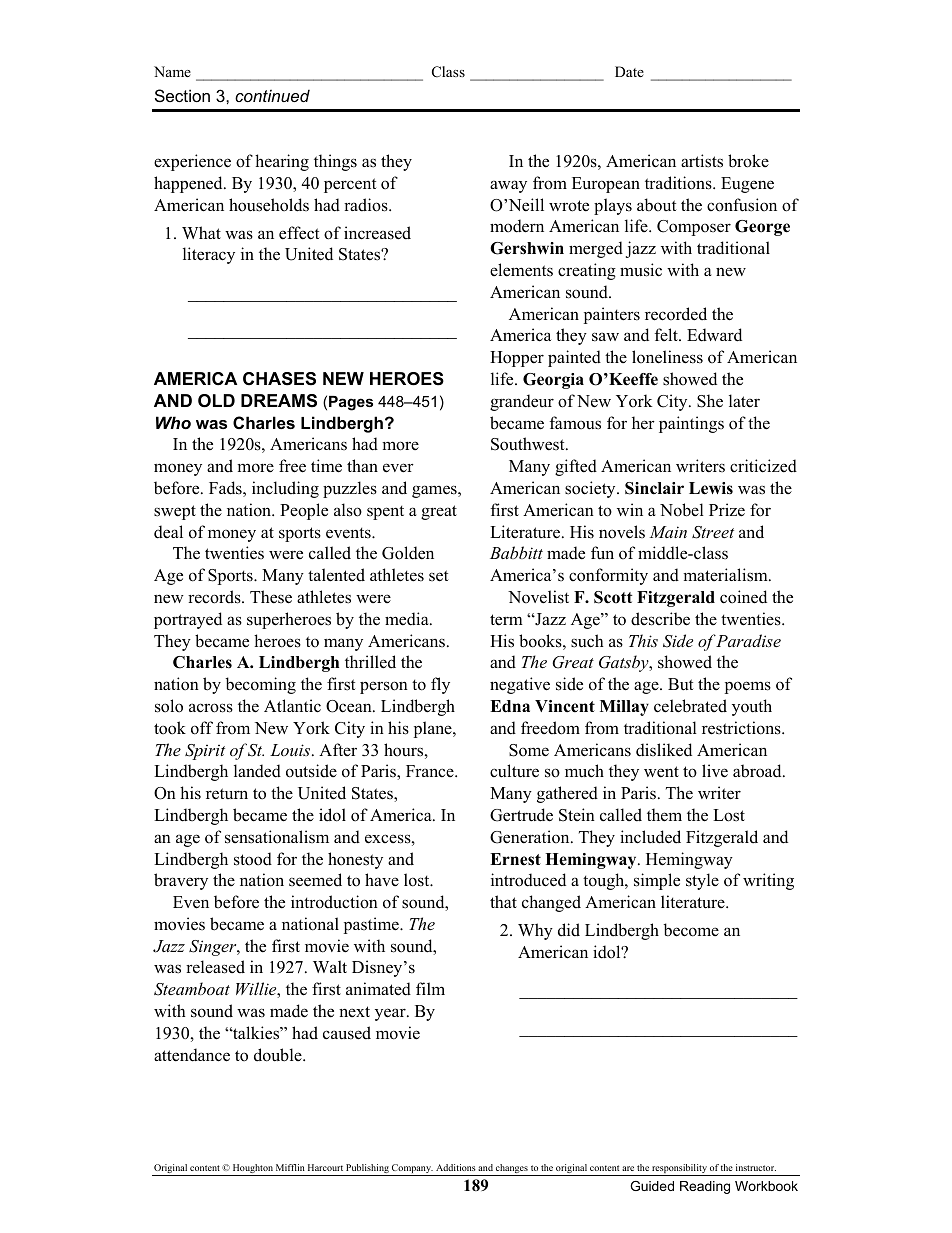  Describe the element at coordinates (508, 186) in the image. I see `away` at that location.
